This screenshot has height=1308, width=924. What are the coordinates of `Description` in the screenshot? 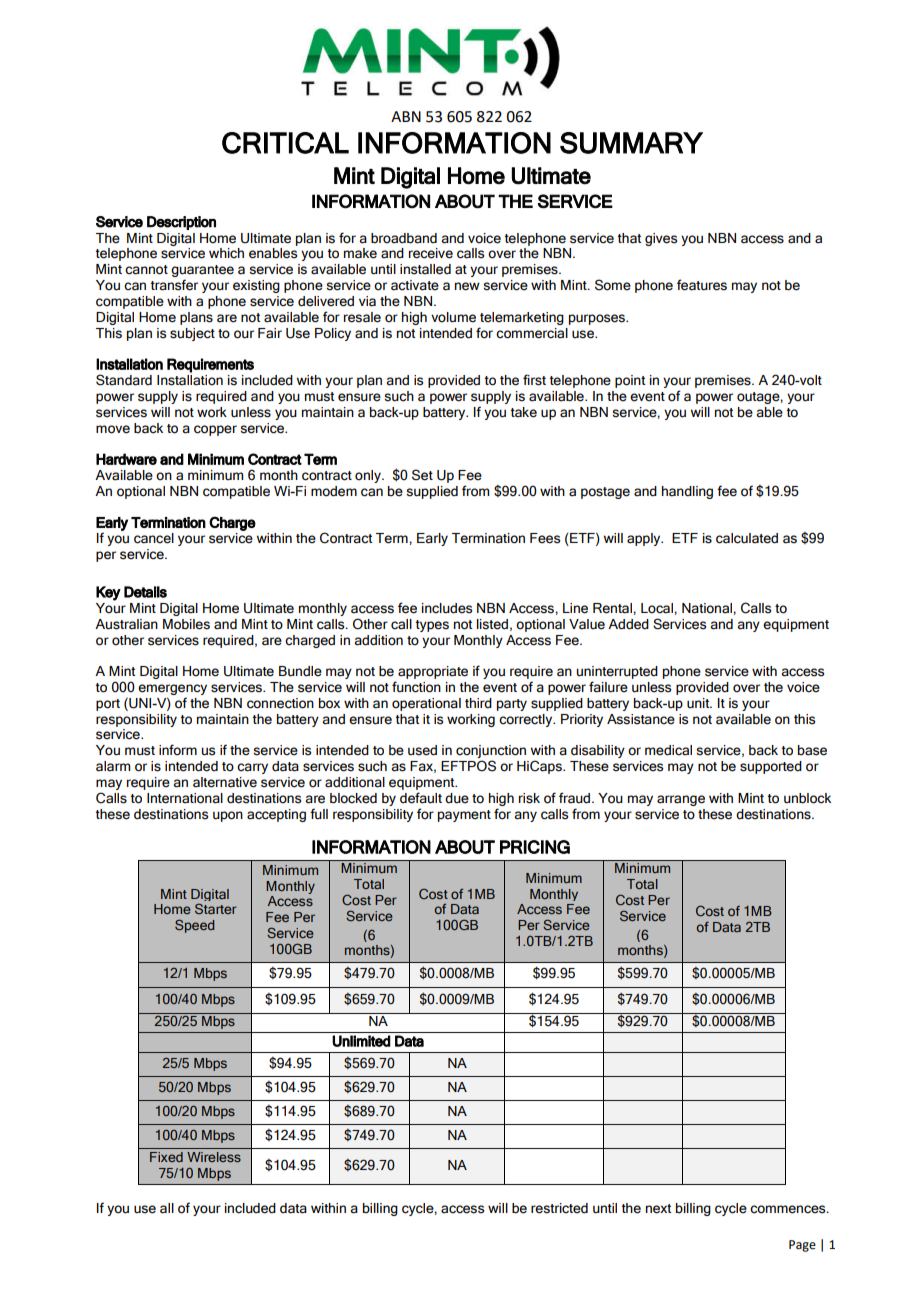 It's located at (181, 223).
